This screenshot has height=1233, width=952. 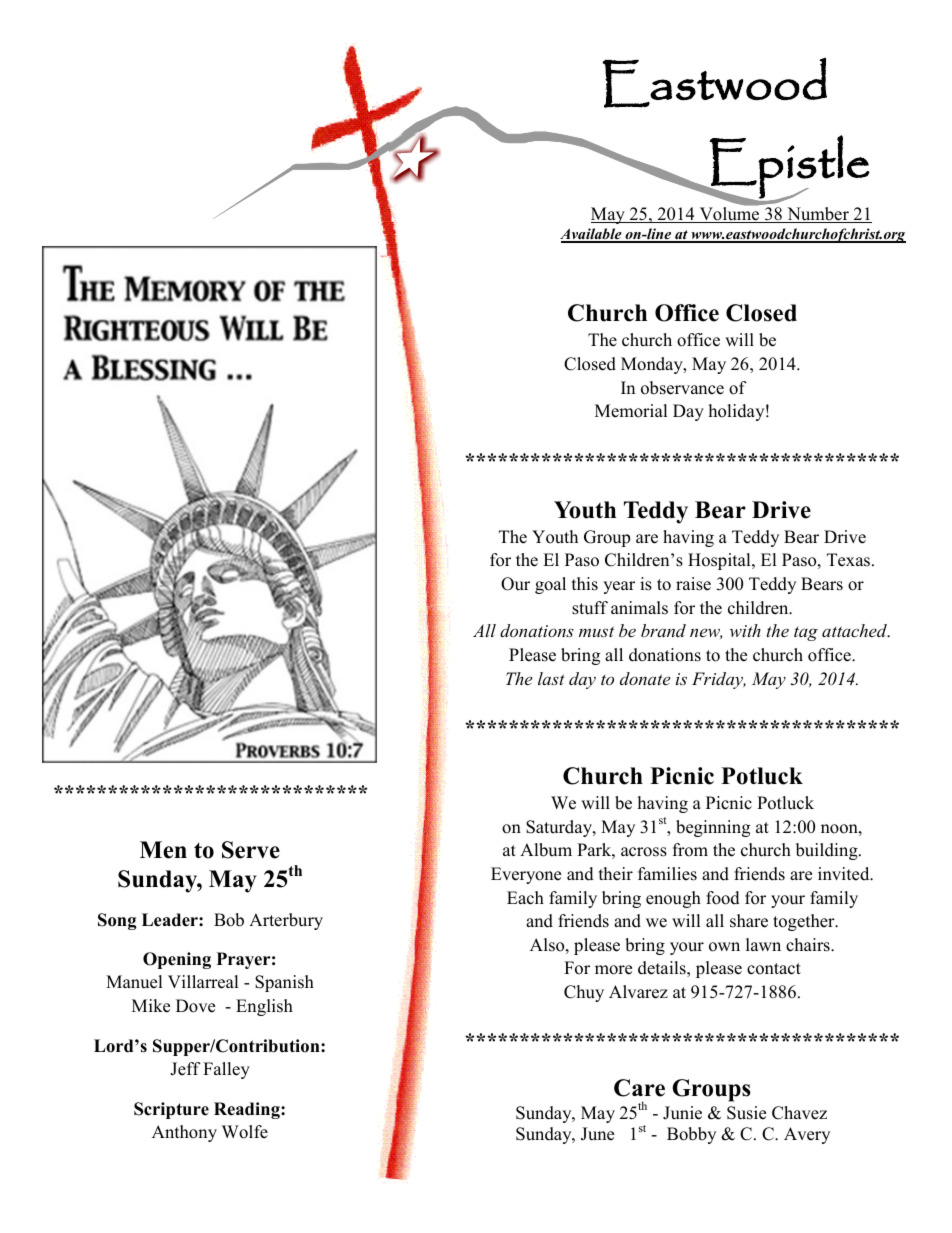 What do you see at coordinates (550, 585) in the screenshot?
I see `goal` at bounding box center [550, 585].
